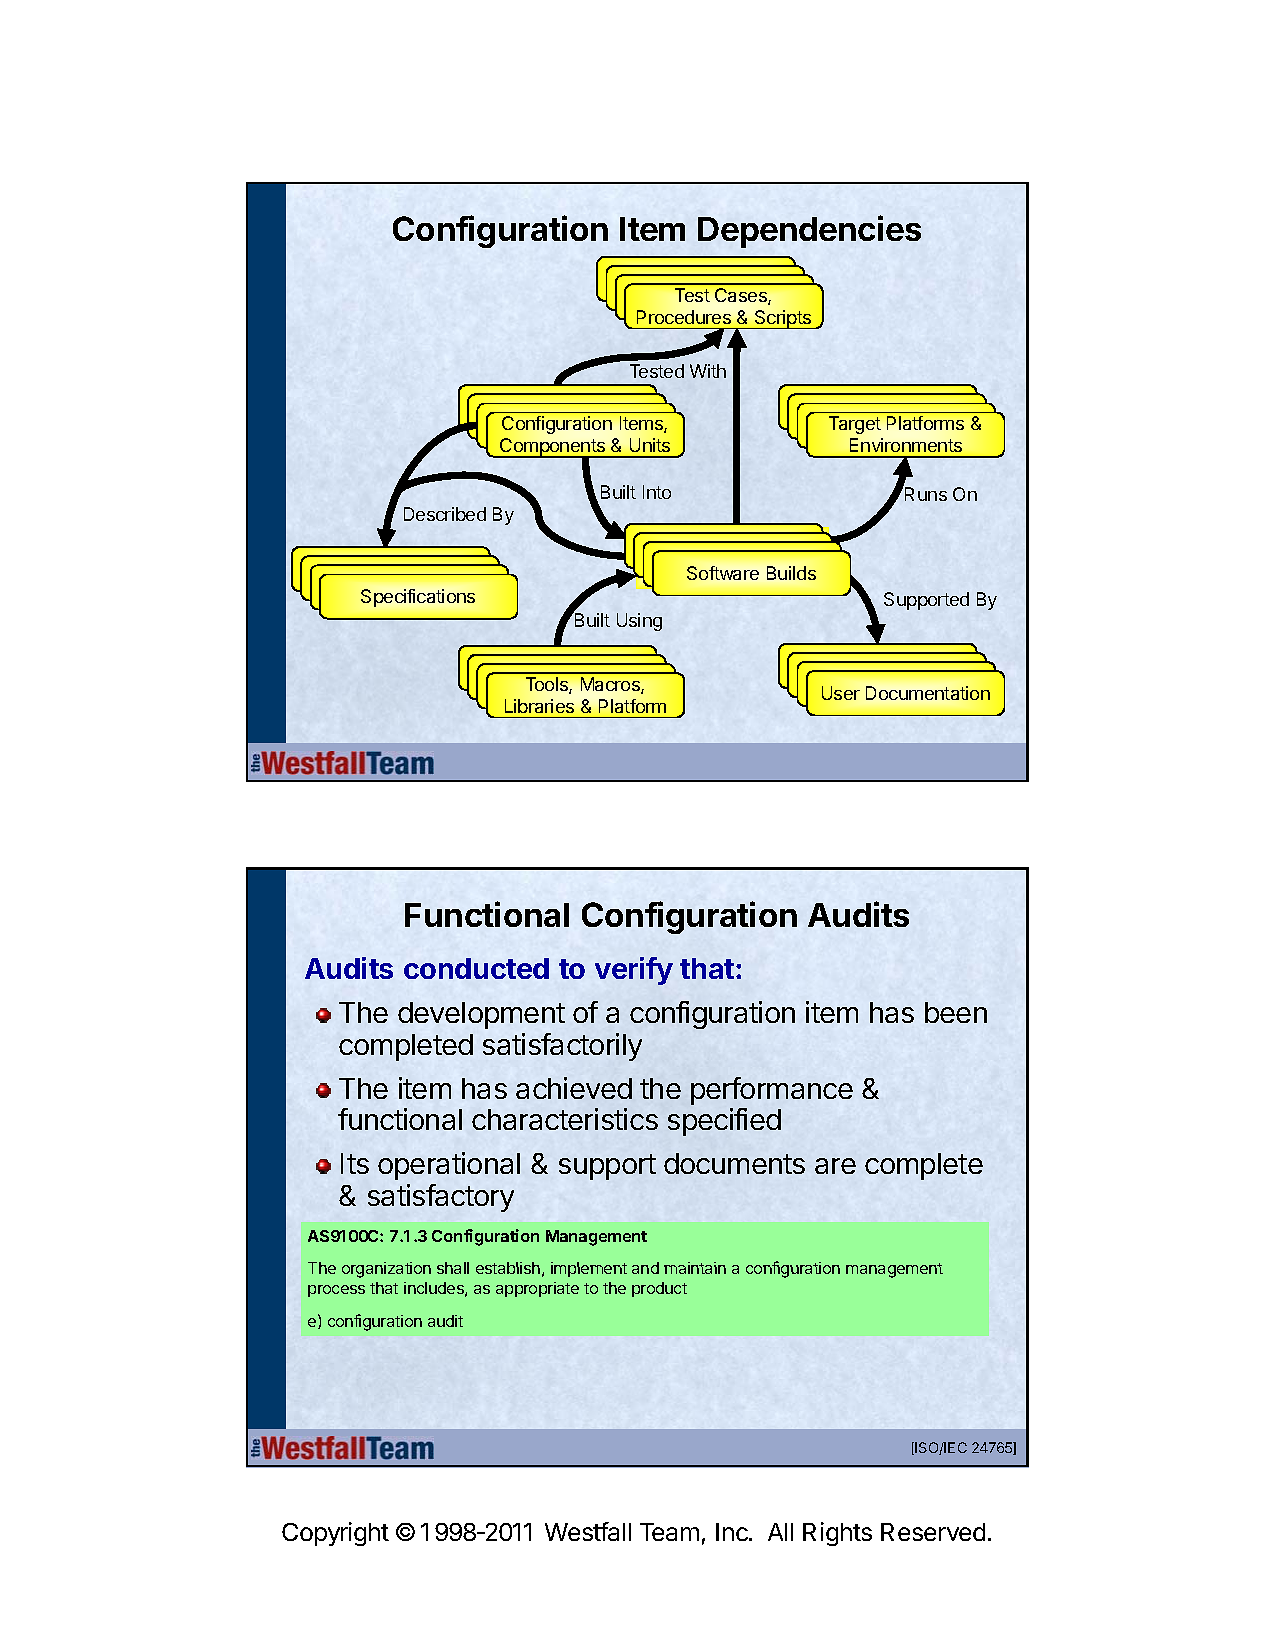  What do you see at coordinates (926, 494) in the screenshot?
I see `Runs` at bounding box center [926, 494].
